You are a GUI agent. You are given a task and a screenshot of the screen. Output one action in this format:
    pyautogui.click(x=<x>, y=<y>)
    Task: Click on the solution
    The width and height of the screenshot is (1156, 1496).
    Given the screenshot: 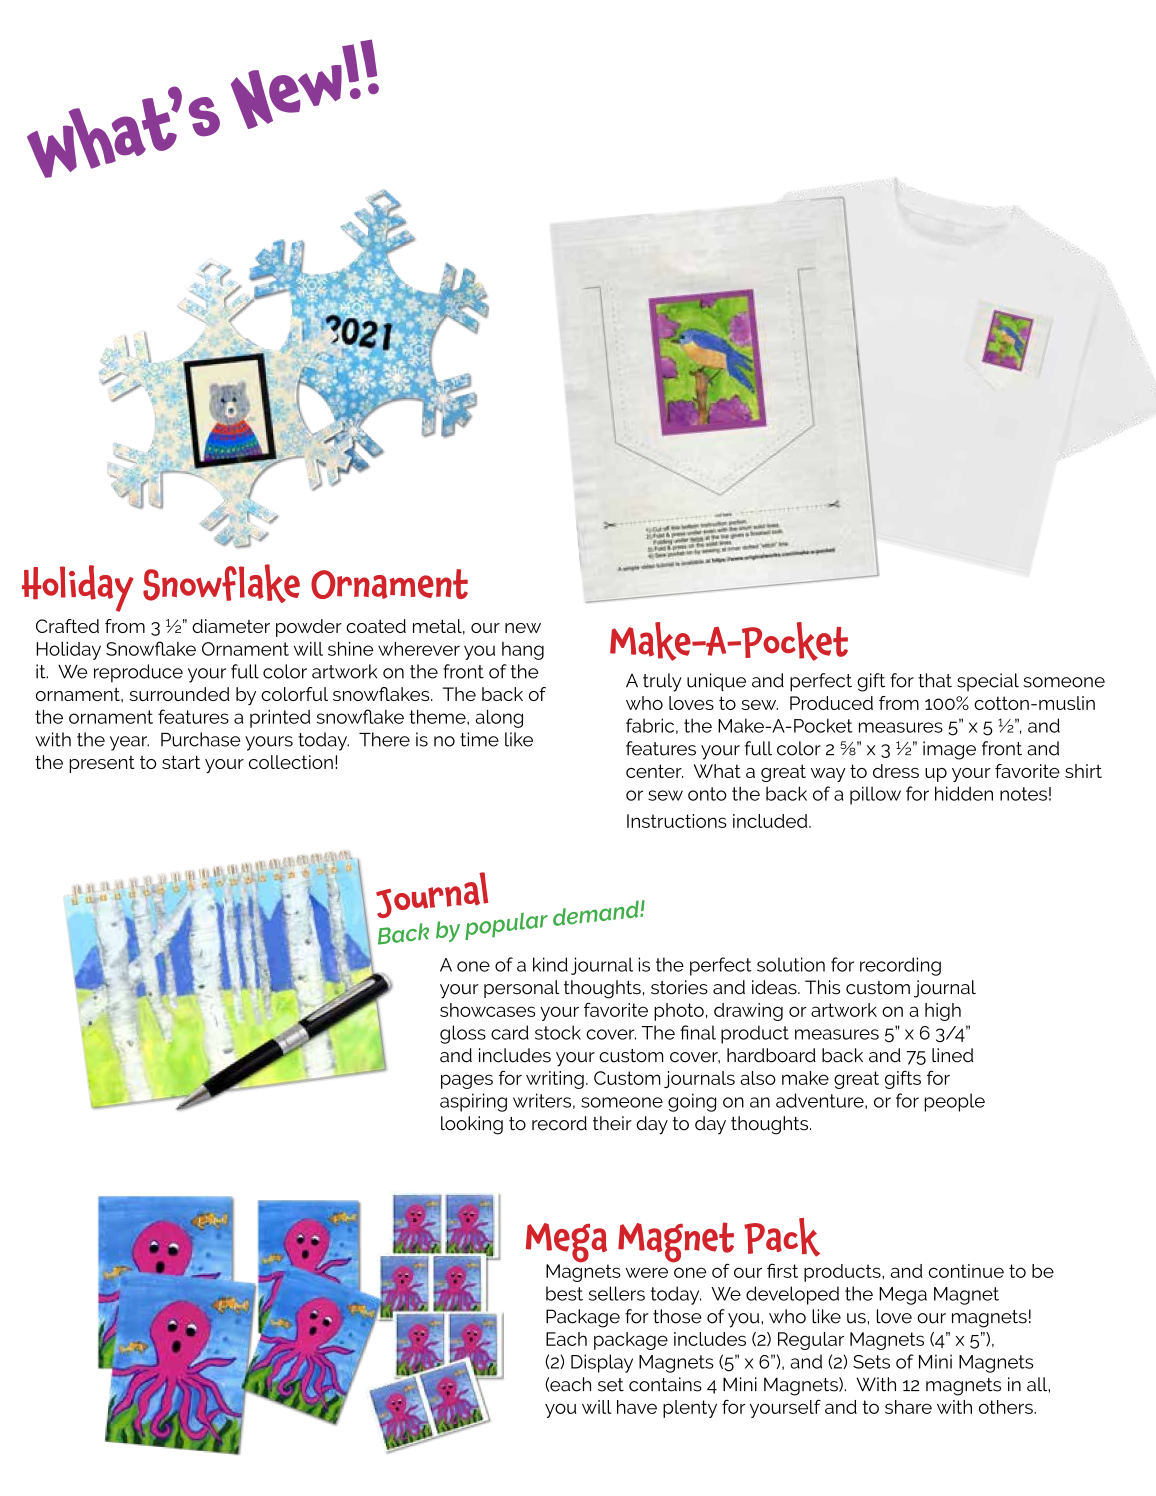 What is the action you would take?
    pyautogui.click(x=791, y=964)
